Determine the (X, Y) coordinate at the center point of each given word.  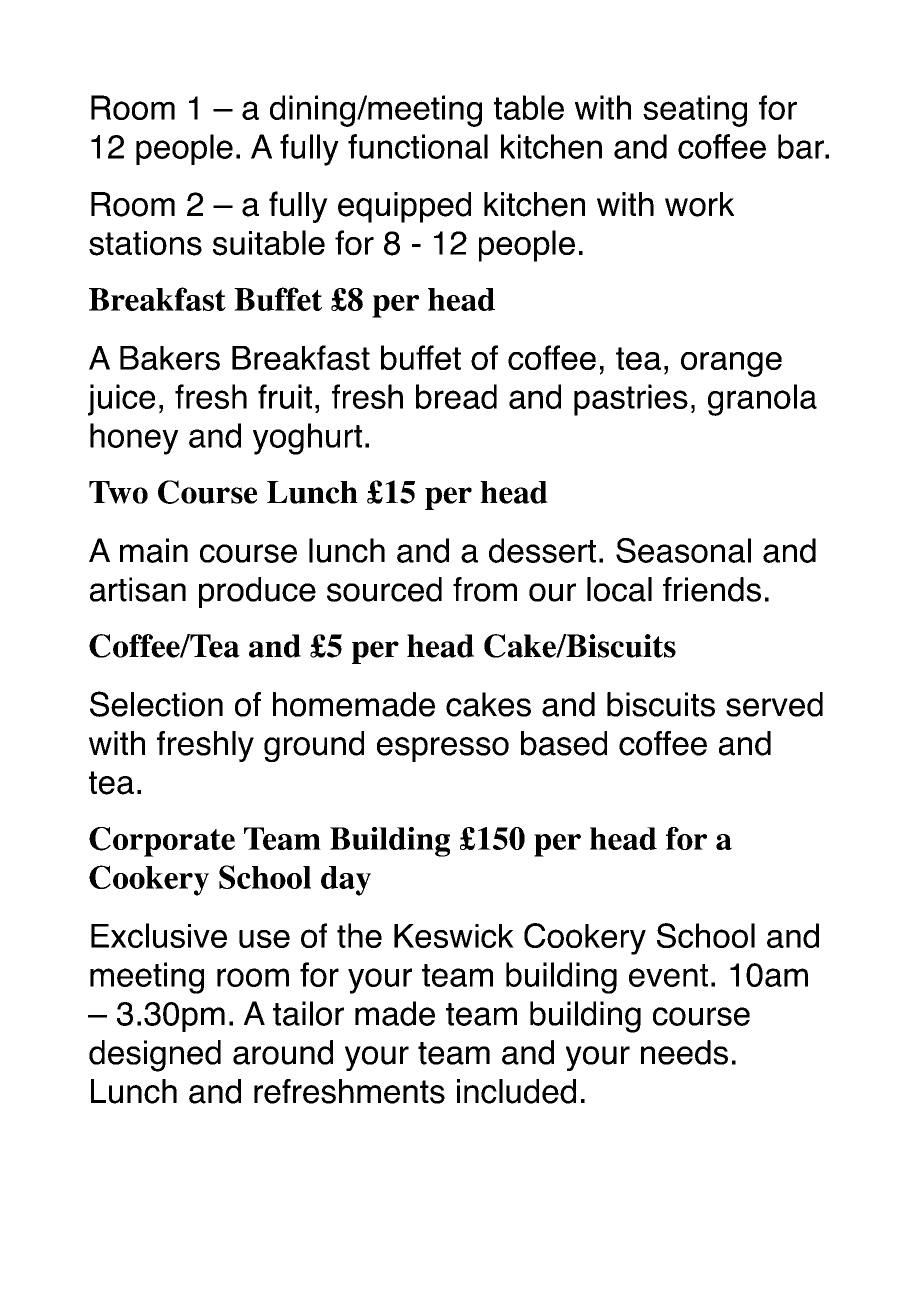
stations (145, 243)
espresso (443, 749)
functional (418, 146)
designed (155, 1056)
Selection (156, 704)
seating (695, 111)
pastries (631, 400)
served (774, 704)
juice (121, 400)
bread (456, 396)
